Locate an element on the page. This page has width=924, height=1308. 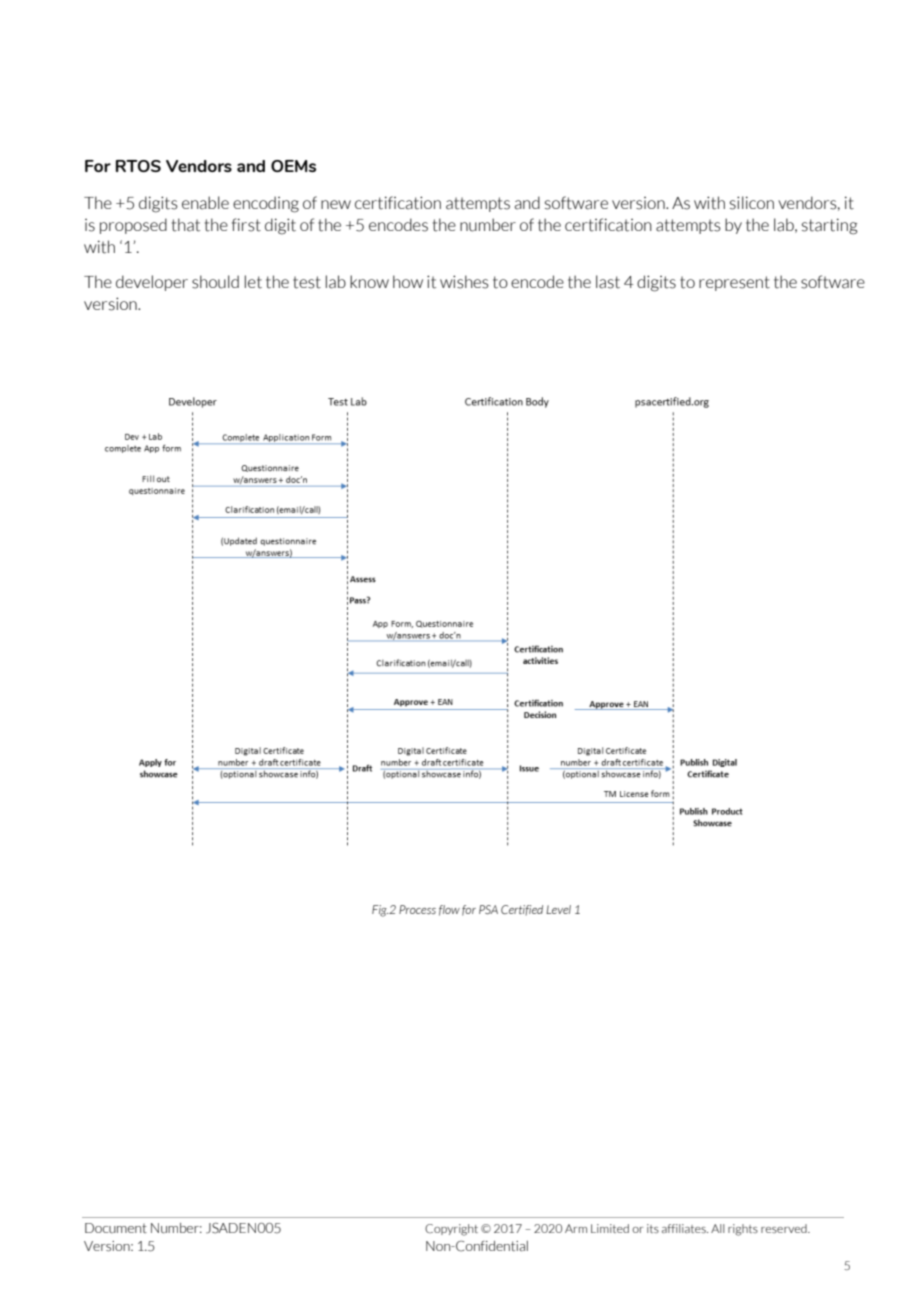
rights is located at coordinates (743, 1230).
